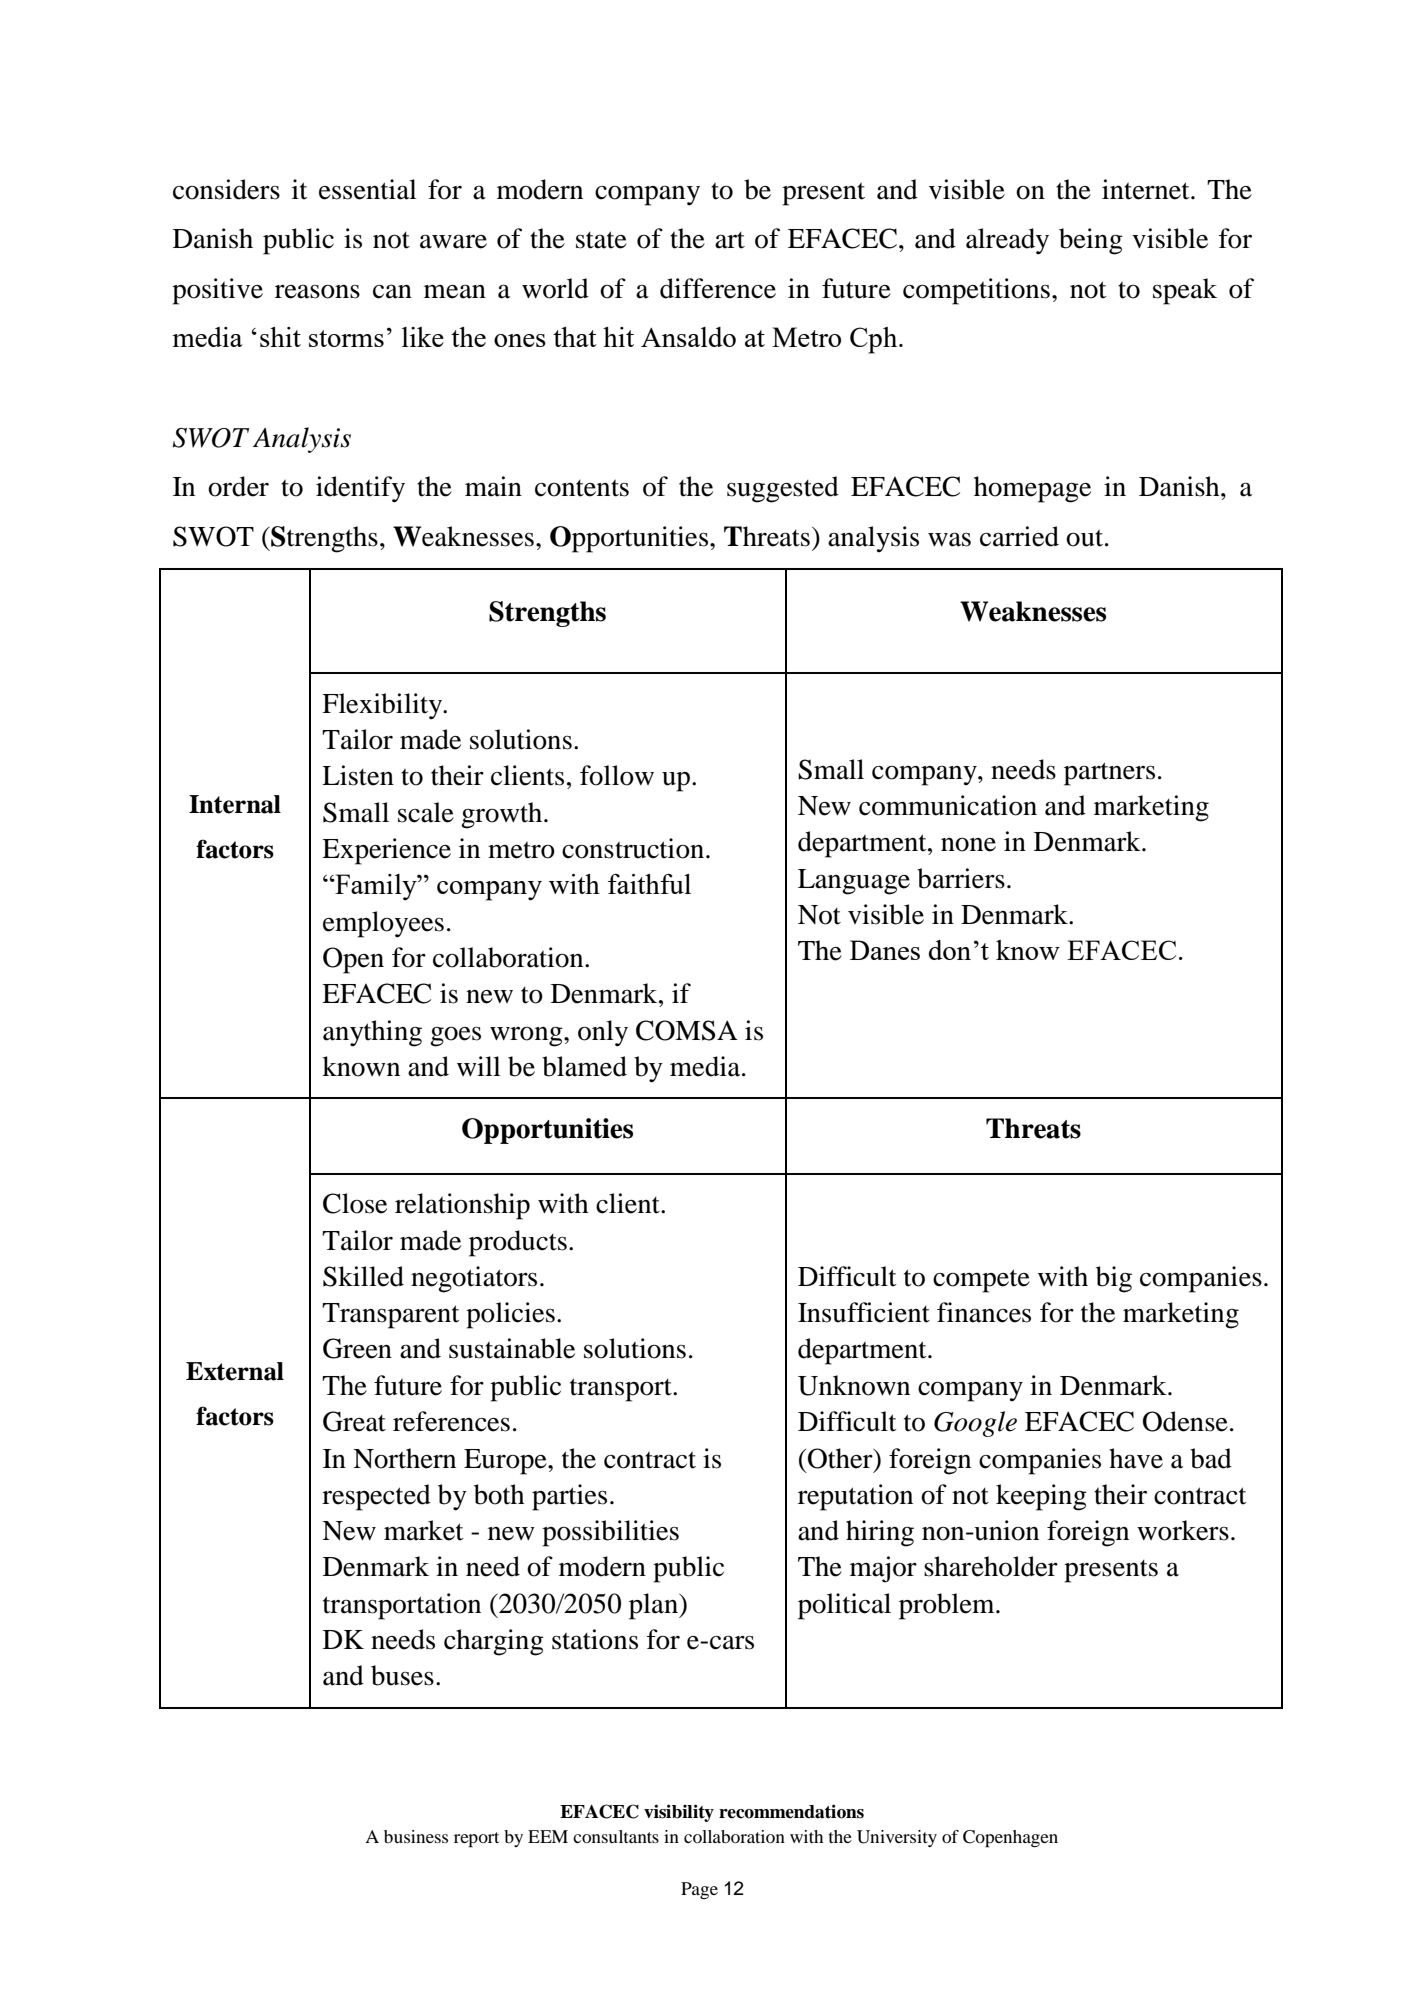 This screenshot has height=2014, width=1425. I want to click on visibility, so click(679, 1813).
